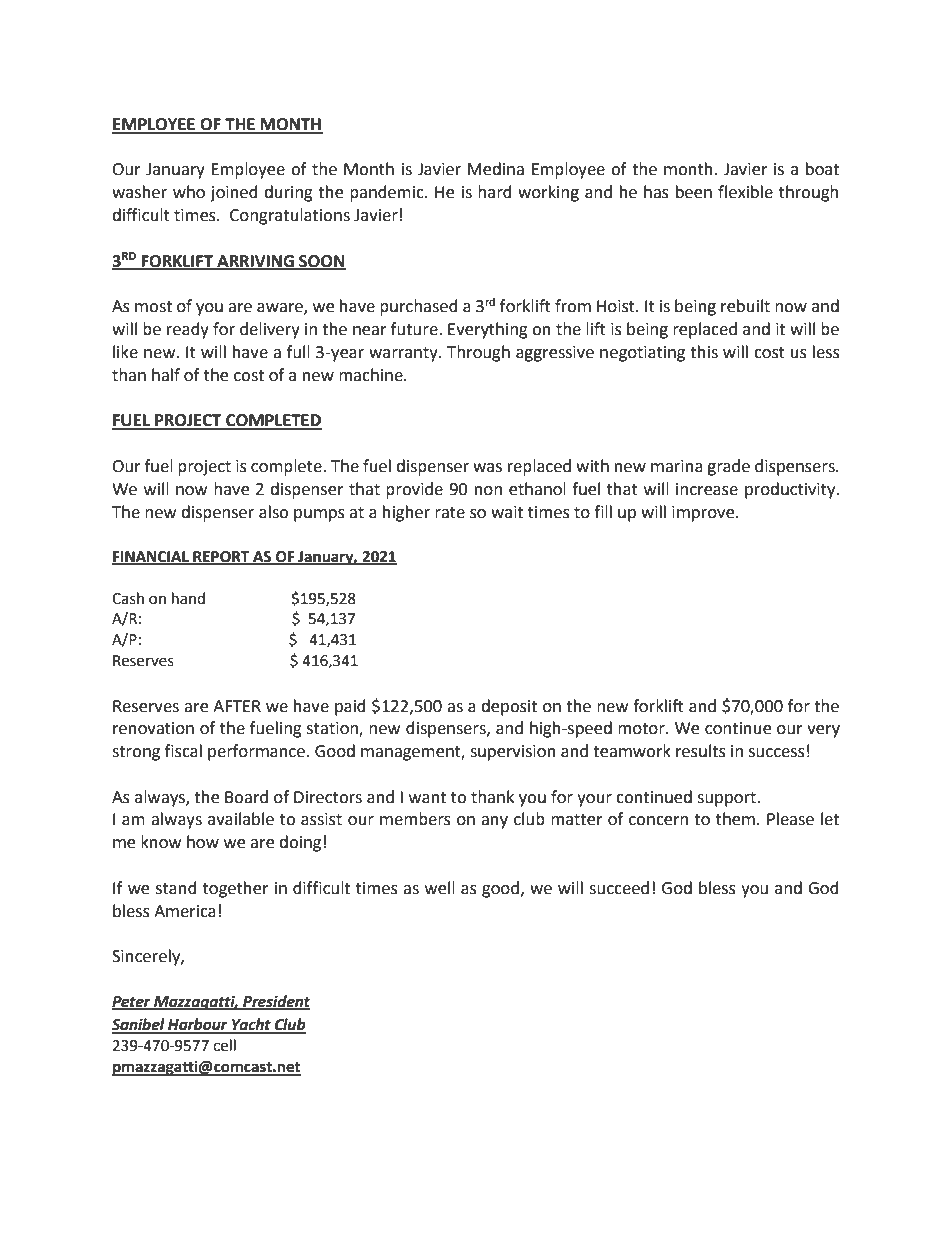 This screenshot has height=1233, width=952. I want to click on Harbour, so click(198, 1025).
